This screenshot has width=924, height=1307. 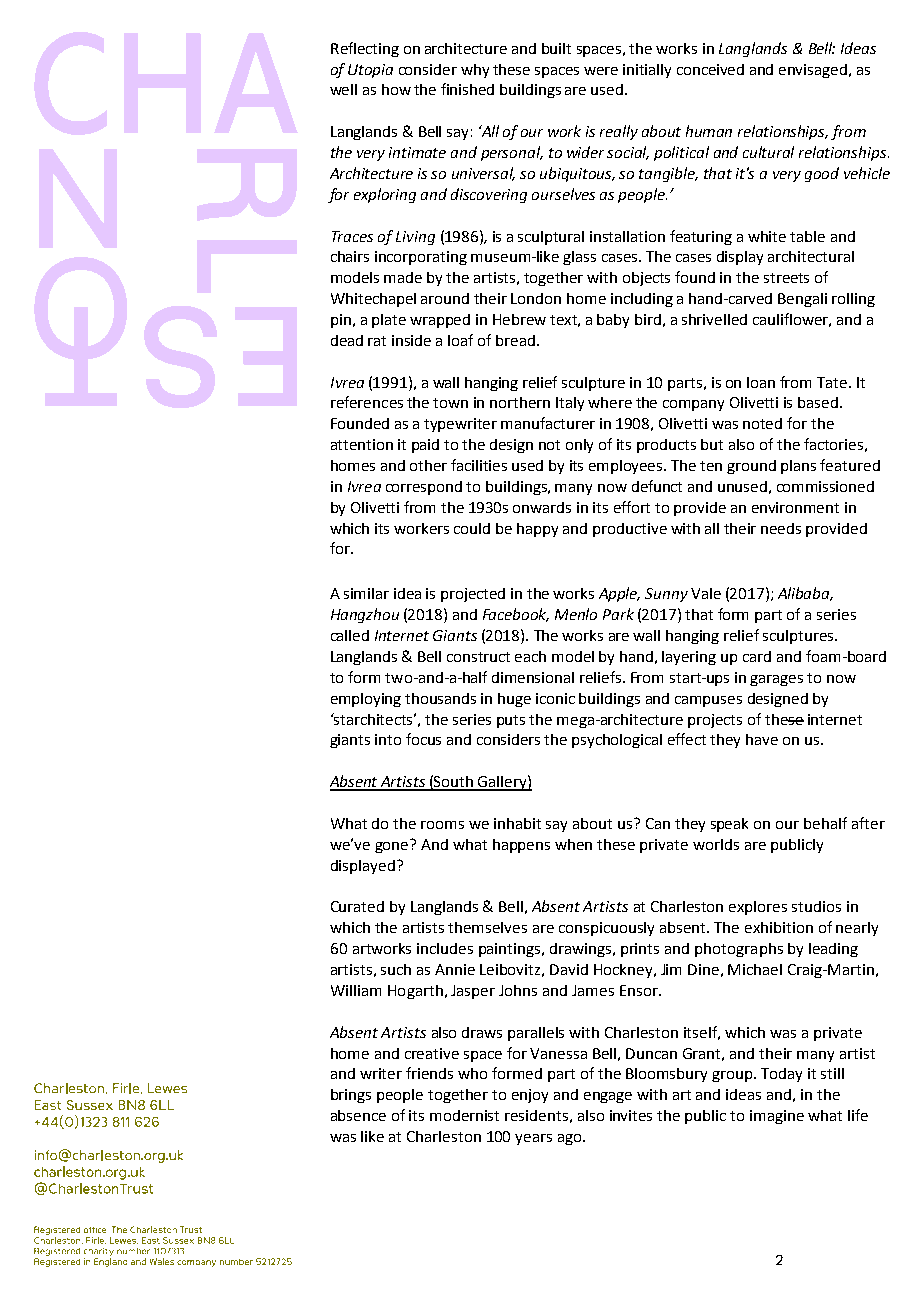 I want to click on engage, so click(x=608, y=1097).
